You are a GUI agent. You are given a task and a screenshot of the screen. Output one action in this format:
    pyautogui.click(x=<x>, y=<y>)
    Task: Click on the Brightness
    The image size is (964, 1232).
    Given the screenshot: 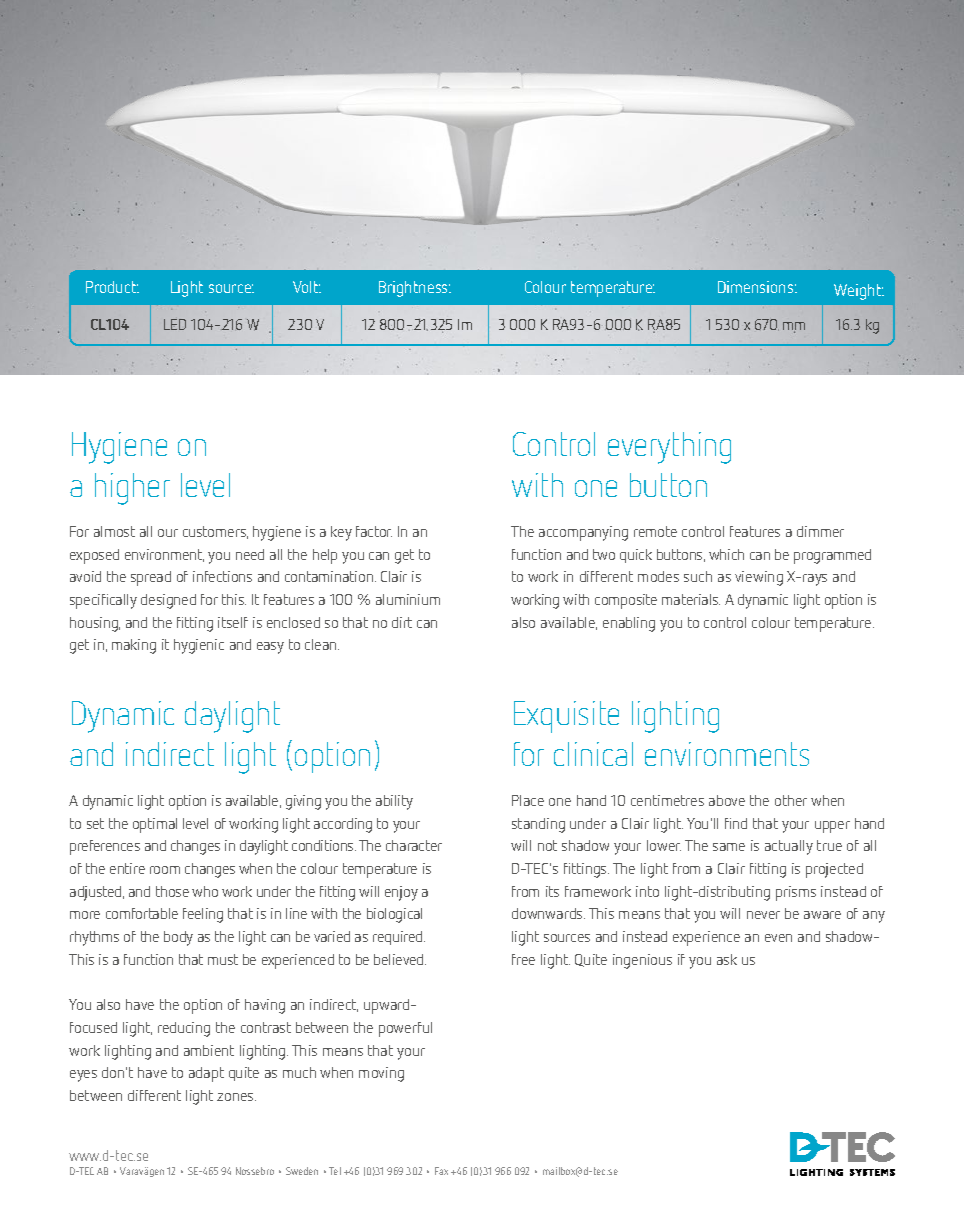 What is the action you would take?
    pyautogui.click(x=414, y=289)
